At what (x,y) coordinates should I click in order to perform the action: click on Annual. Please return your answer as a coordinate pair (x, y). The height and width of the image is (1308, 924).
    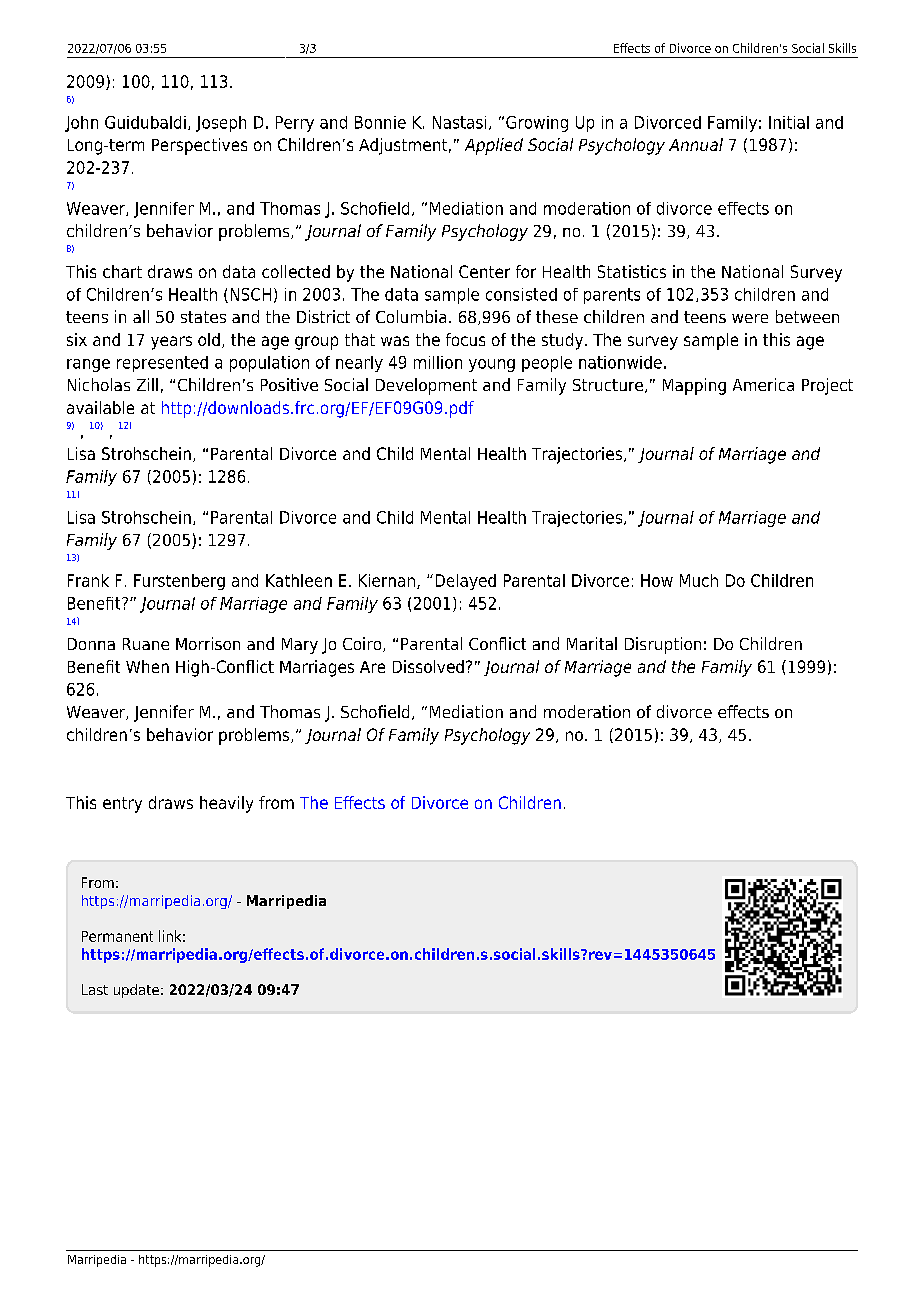
    Looking at the image, I should click on (696, 144).
